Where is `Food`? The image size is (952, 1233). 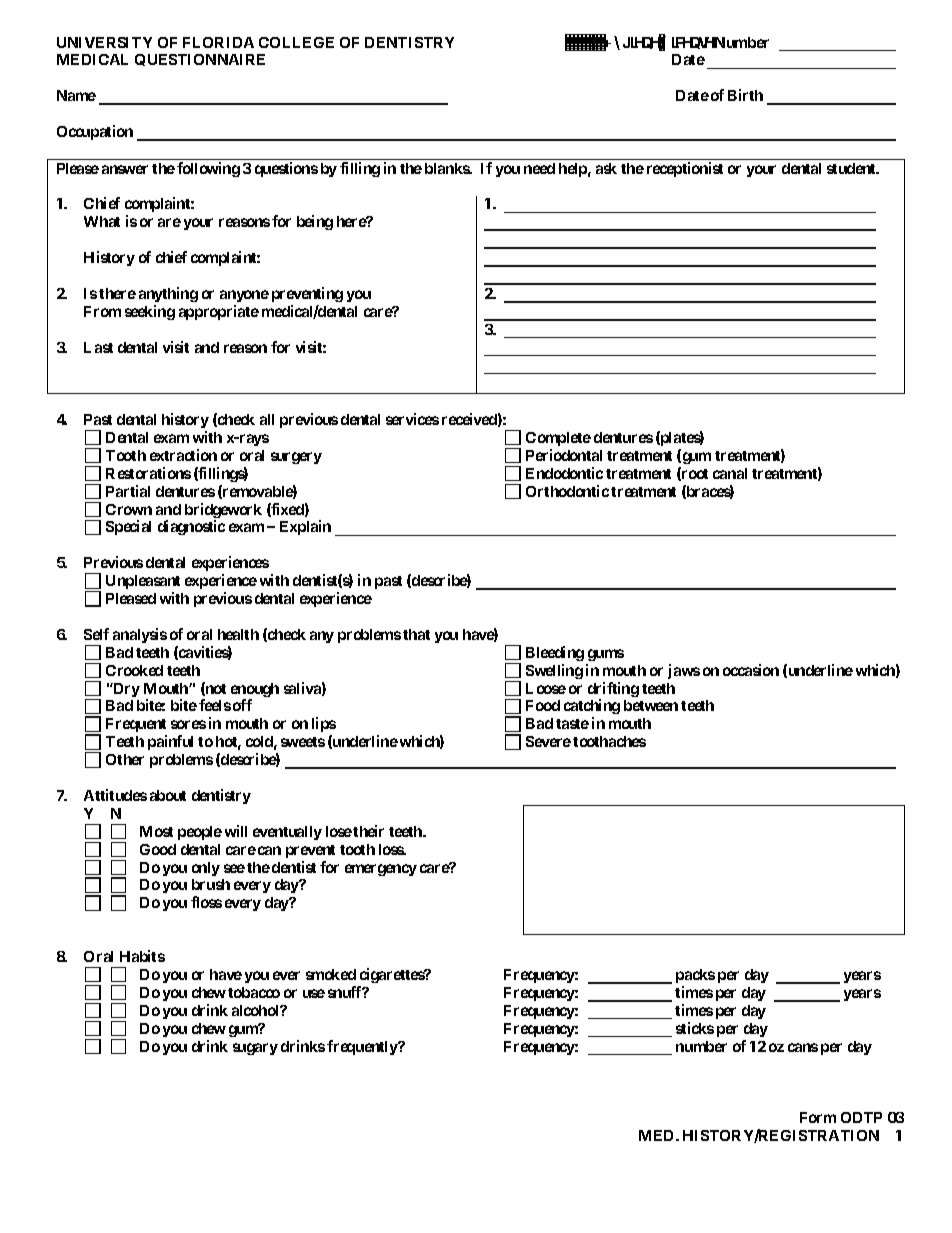 Food is located at coordinates (543, 705).
